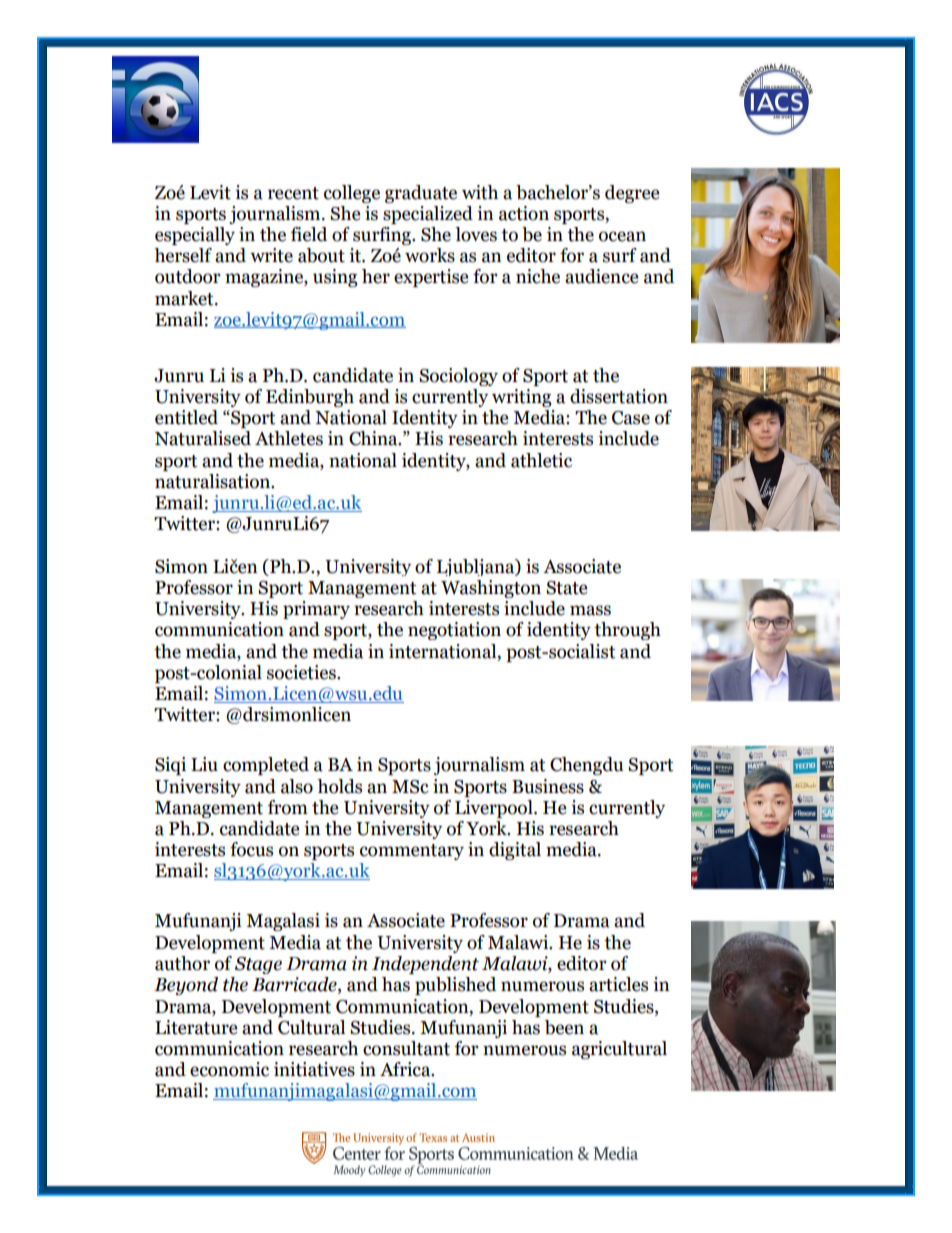 The height and width of the image is (1233, 952). Describe the element at coordinates (590, 610) in the image. I see `mass` at that location.
